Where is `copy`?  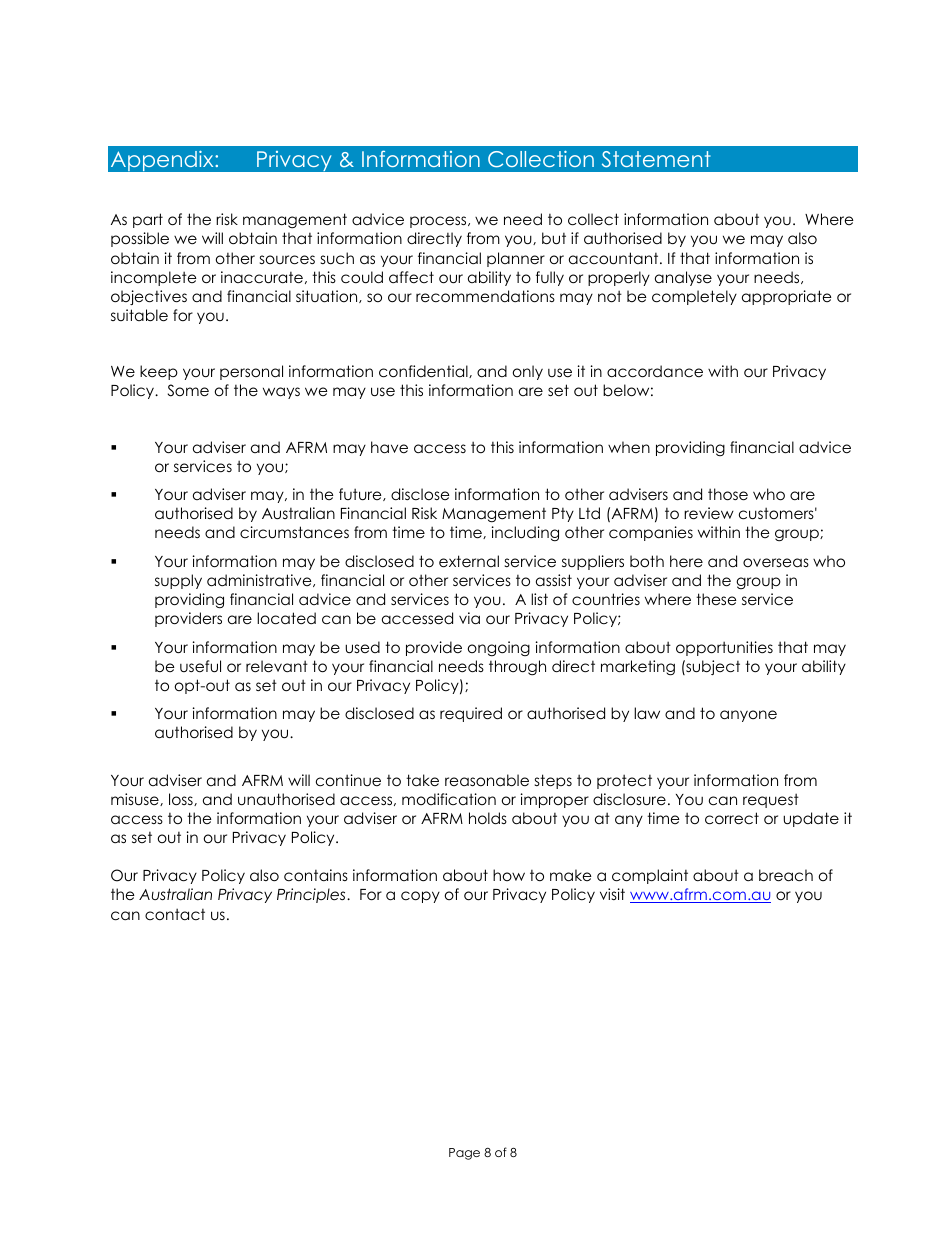
copy is located at coordinates (420, 897).
